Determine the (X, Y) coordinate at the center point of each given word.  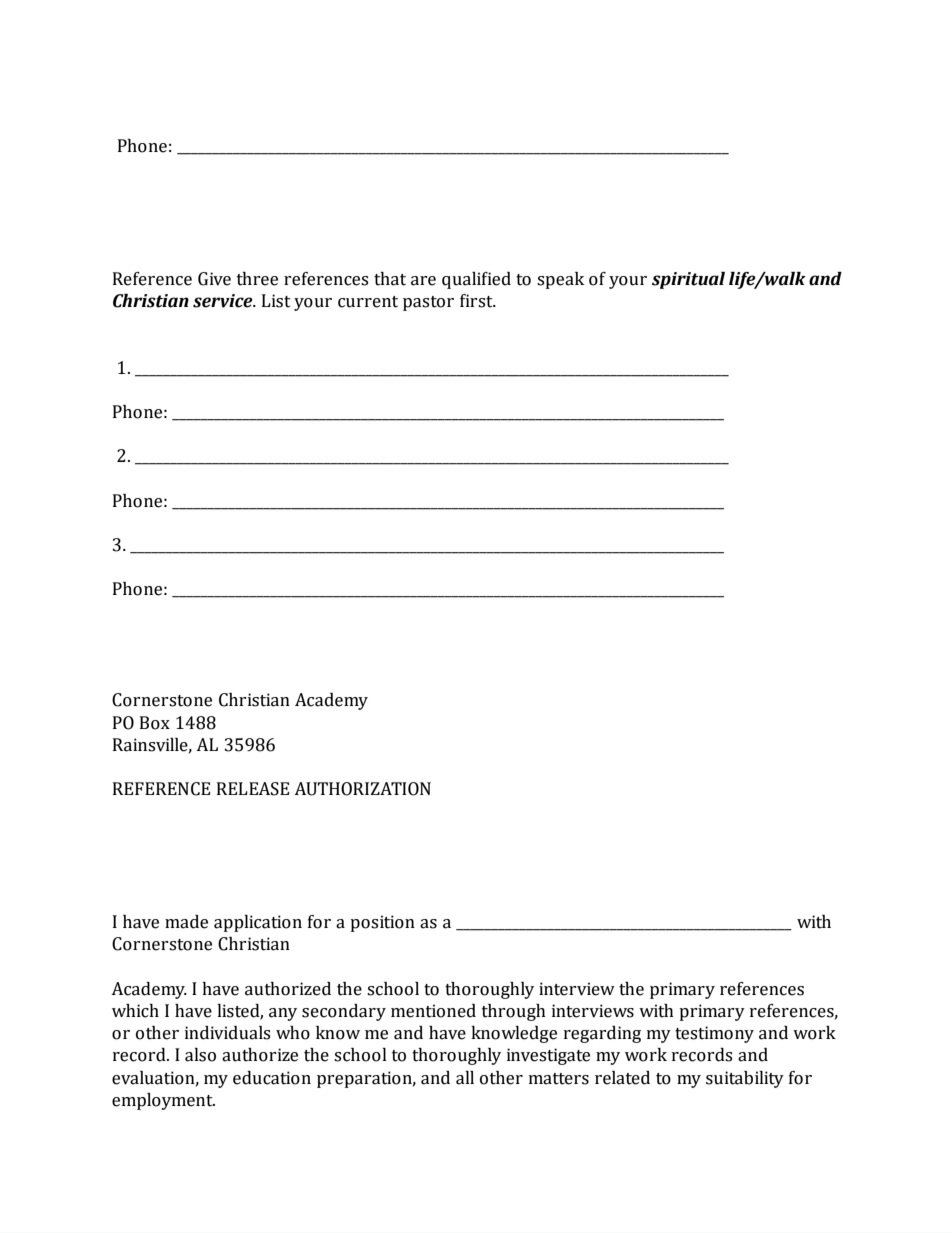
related (622, 1078)
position (382, 923)
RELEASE (253, 789)
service (224, 301)
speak (560, 280)
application (258, 923)
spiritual (688, 280)
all (465, 1078)
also (200, 1055)
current (368, 302)
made (186, 922)
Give (214, 279)
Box (155, 723)
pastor (428, 303)
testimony (714, 1034)
